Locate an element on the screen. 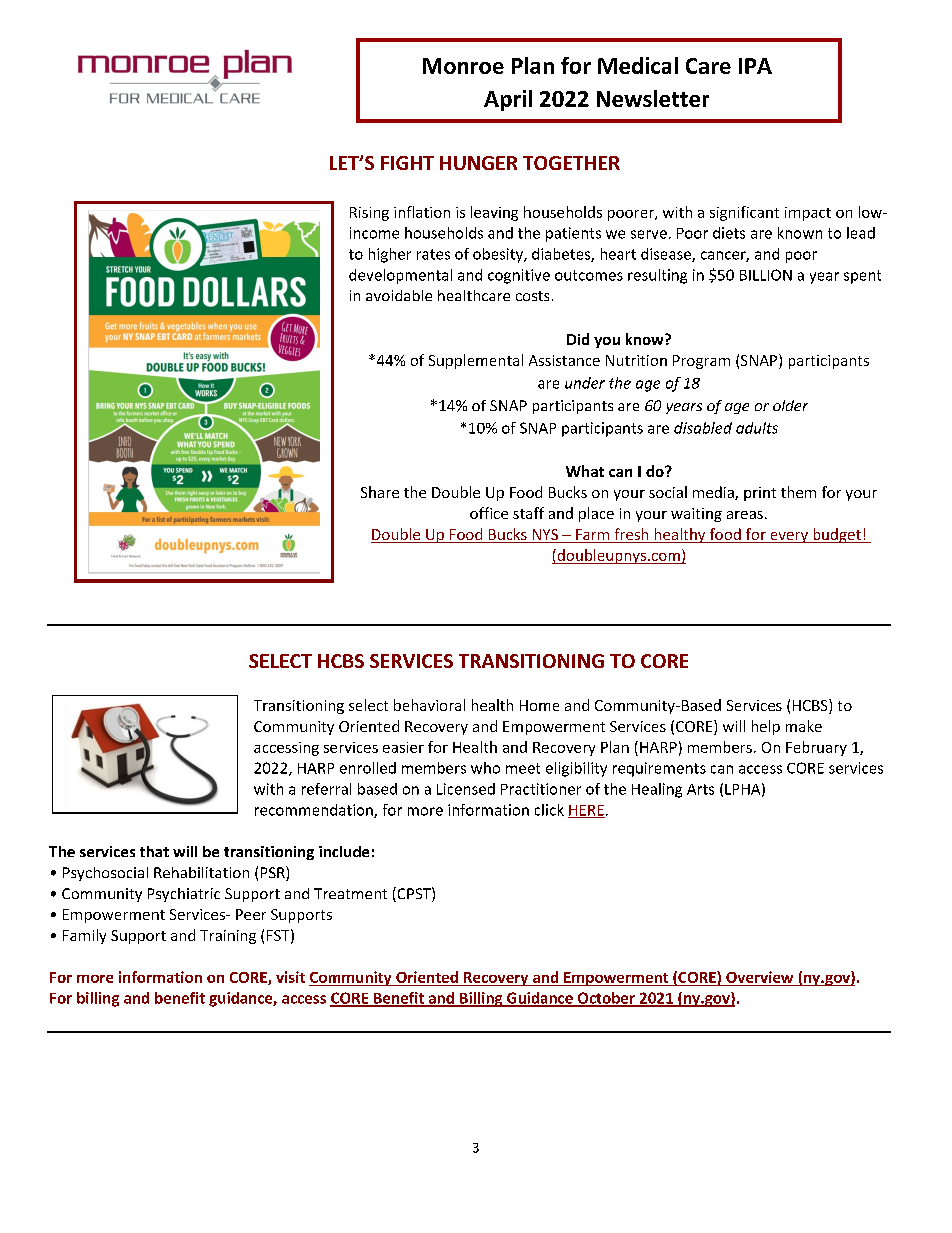  Training is located at coordinates (228, 937).
